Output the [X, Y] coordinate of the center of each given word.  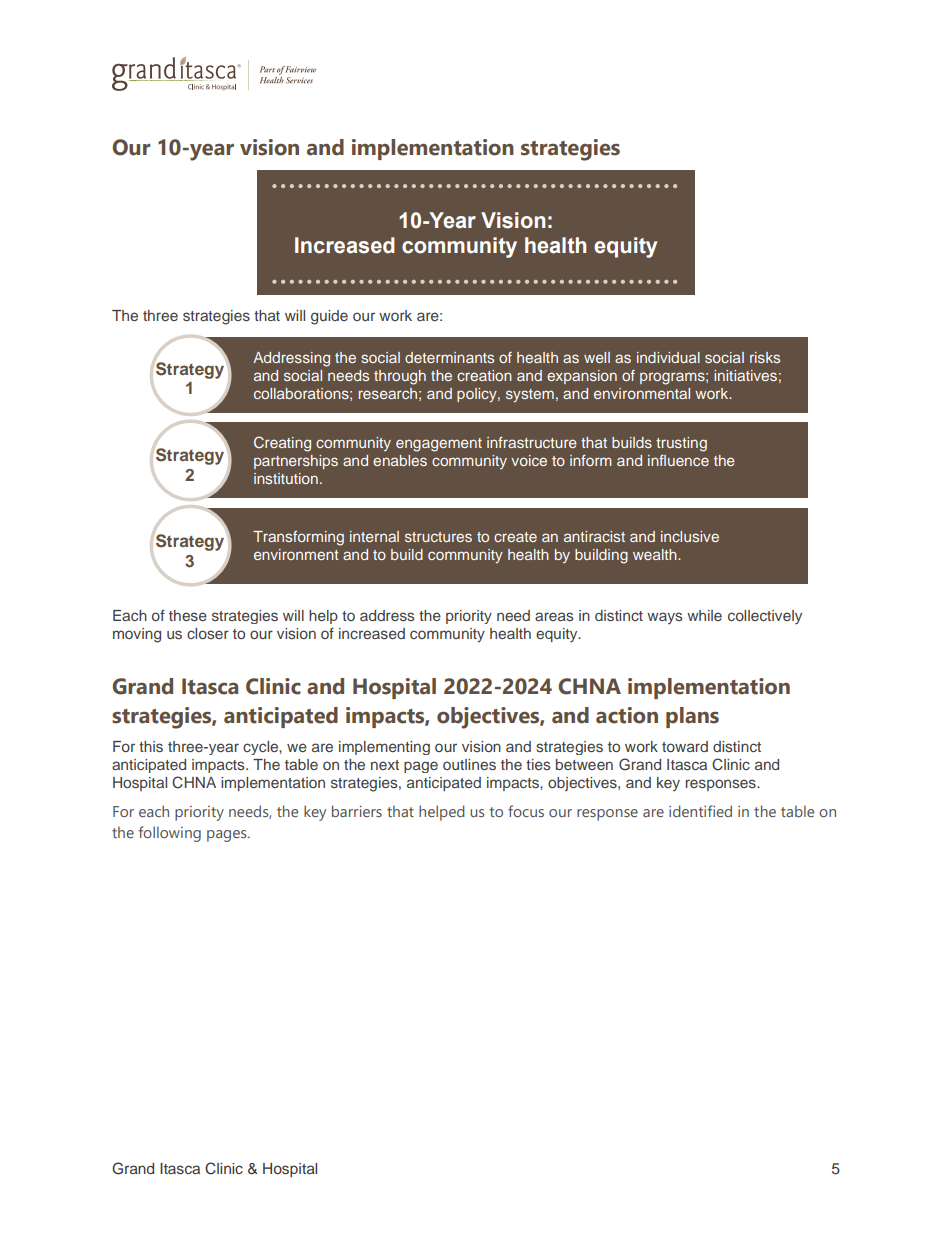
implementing [384, 748]
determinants [449, 357]
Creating [282, 444]
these [188, 615]
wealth [656, 554]
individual [668, 357]
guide [329, 317]
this [151, 746]
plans [692, 717]
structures [438, 537]
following [170, 834]
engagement [439, 445]
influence [678, 460]
